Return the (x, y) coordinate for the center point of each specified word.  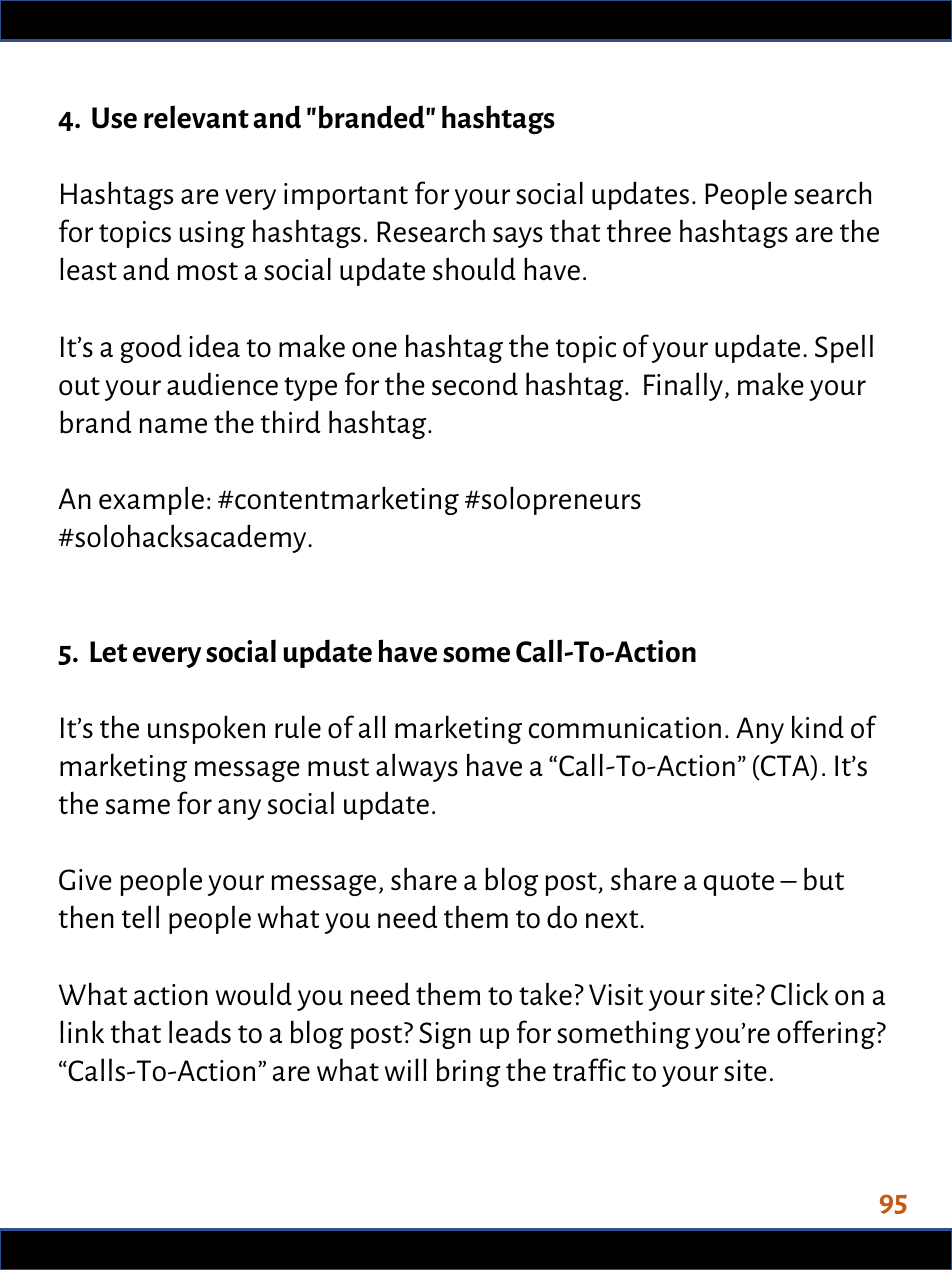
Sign (445, 1035)
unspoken (206, 729)
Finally (683, 386)
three (639, 231)
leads (200, 1032)
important (346, 196)
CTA (785, 767)
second (475, 384)
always (417, 767)
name (173, 426)
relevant (196, 117)
